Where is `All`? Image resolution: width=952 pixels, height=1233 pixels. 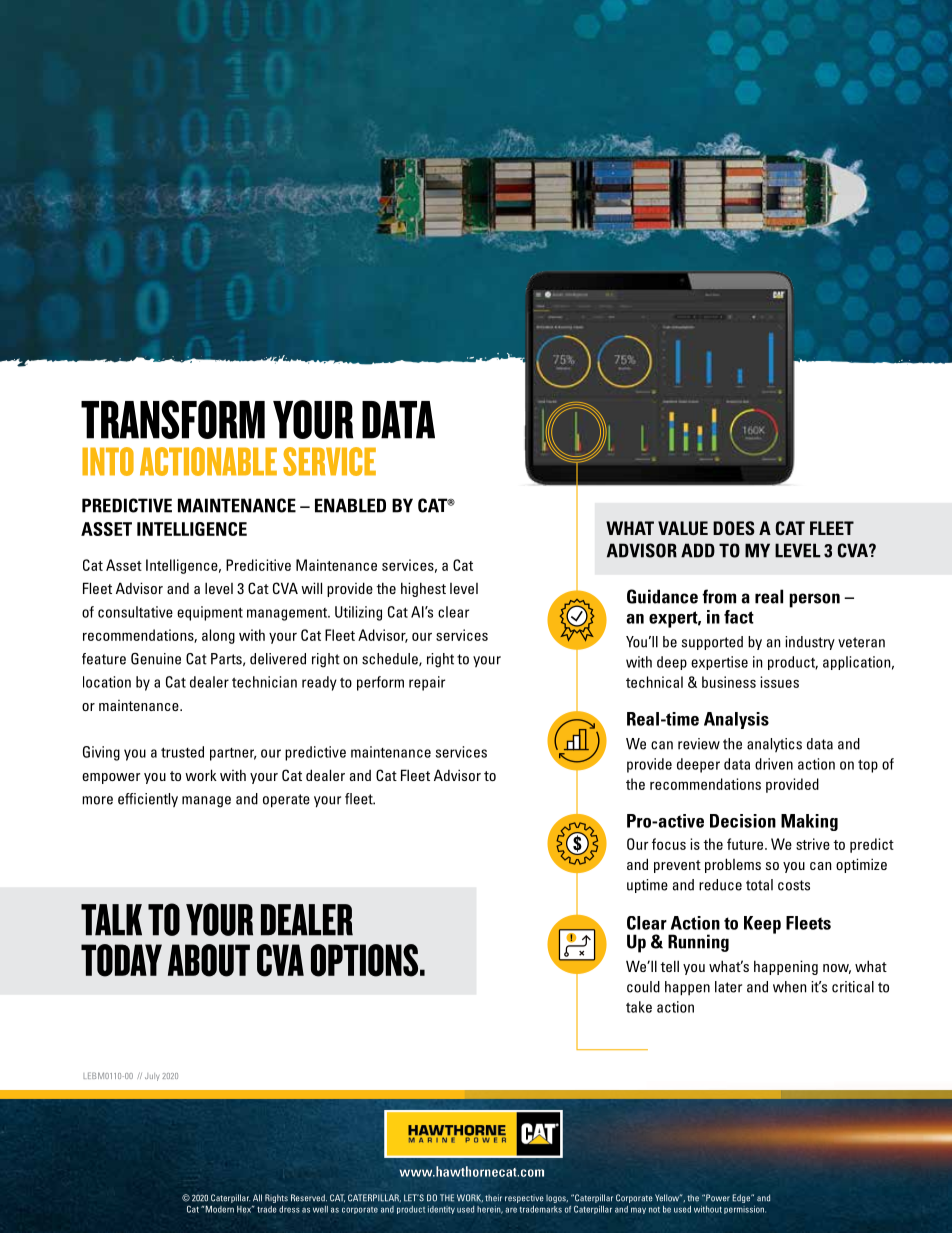
All is located at coordinates (257, 1198).
